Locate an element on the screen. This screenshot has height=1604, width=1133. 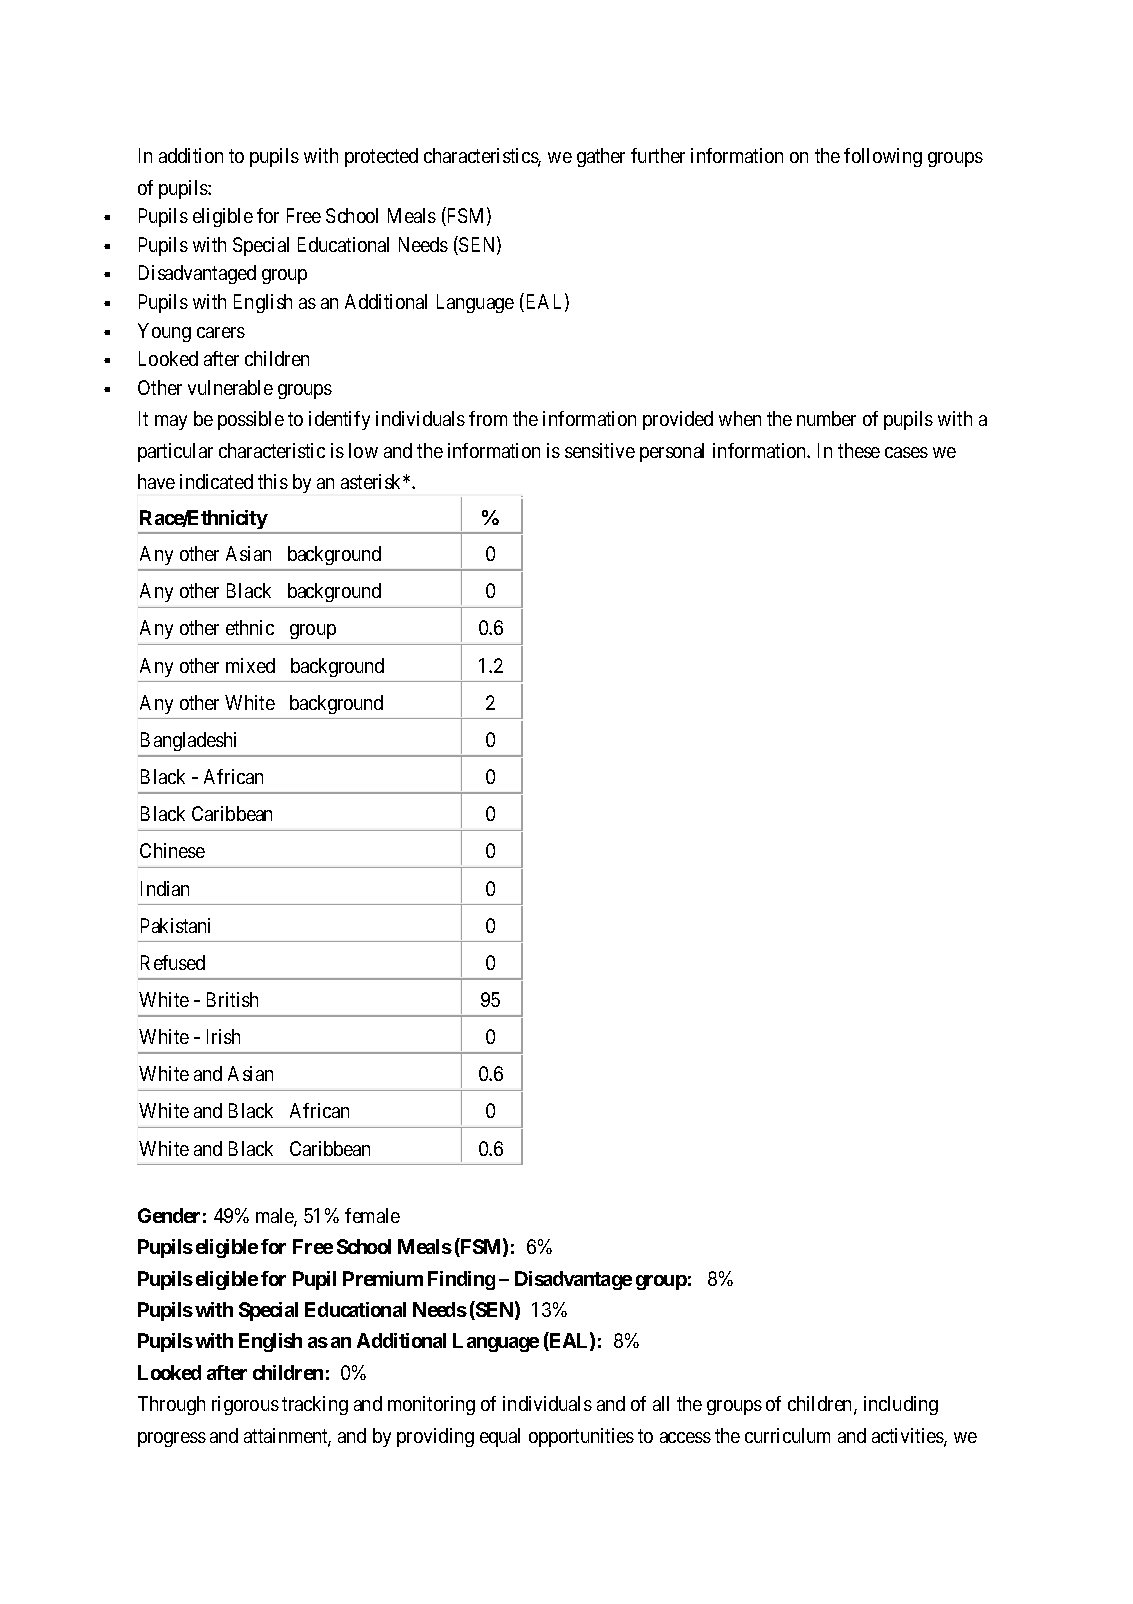
following is located at coordinates (883, 157).
